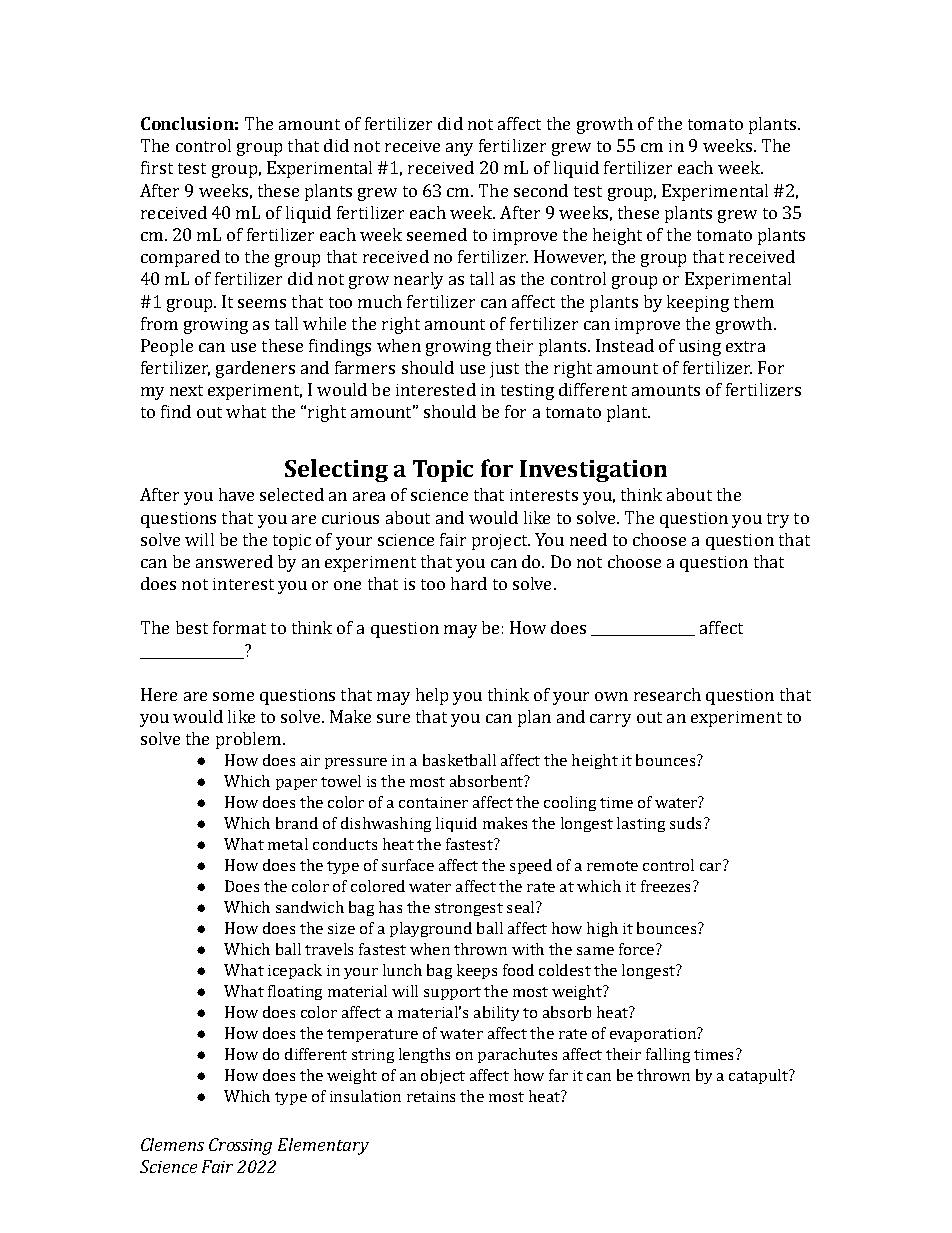 This screenshot has height=1233, width=952. I want to click on help, so click(432, 696).
